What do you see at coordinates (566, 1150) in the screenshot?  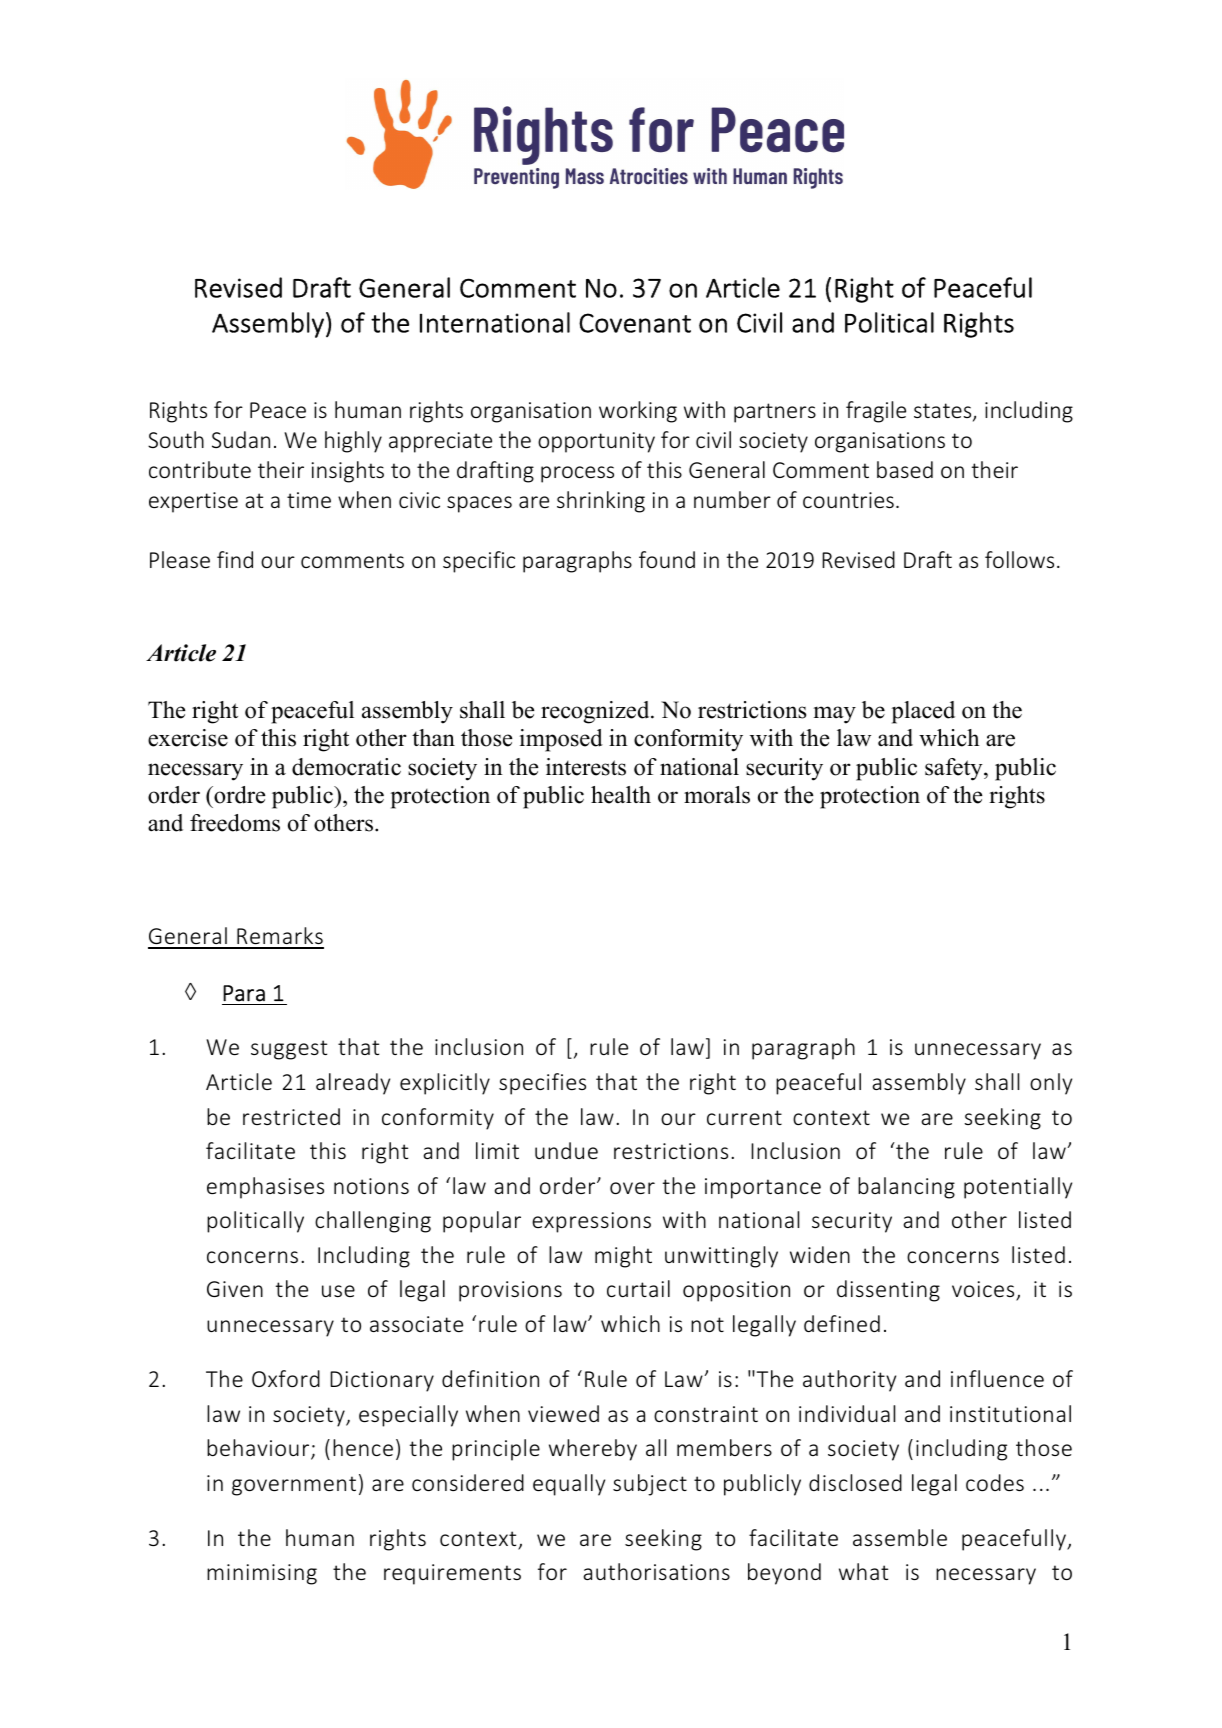 I see `undue` at bounding box center [566, 1150].
